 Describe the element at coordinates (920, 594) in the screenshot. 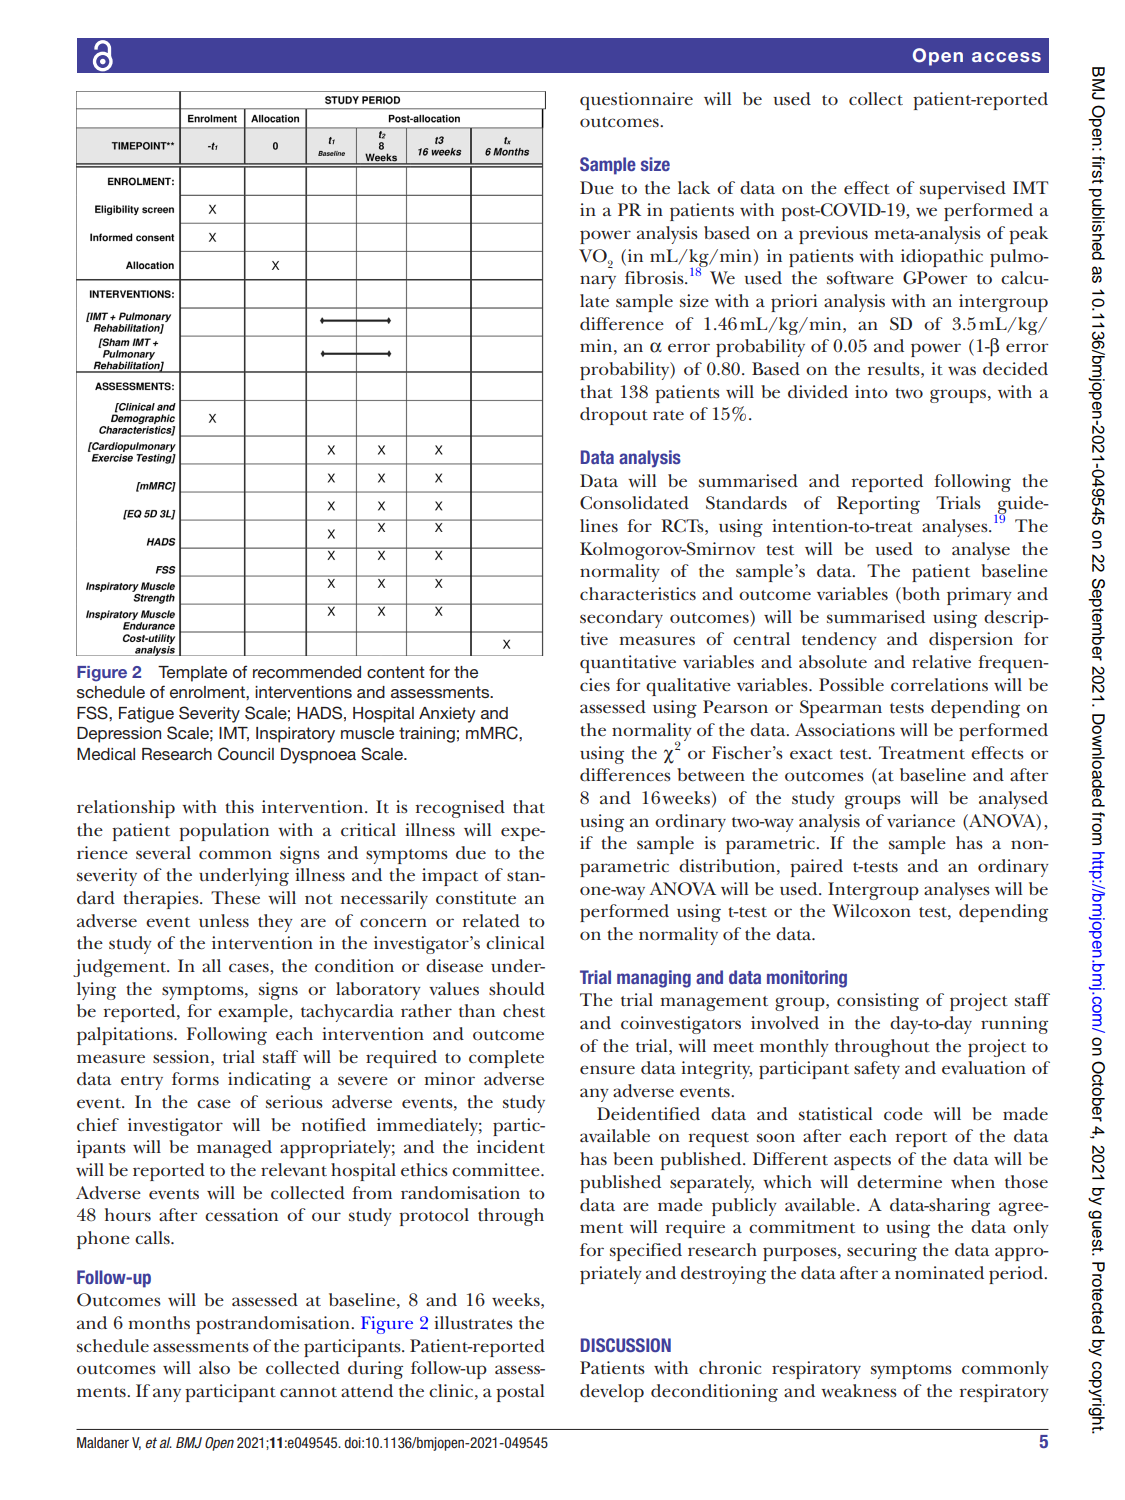

I see `both` at that location.
